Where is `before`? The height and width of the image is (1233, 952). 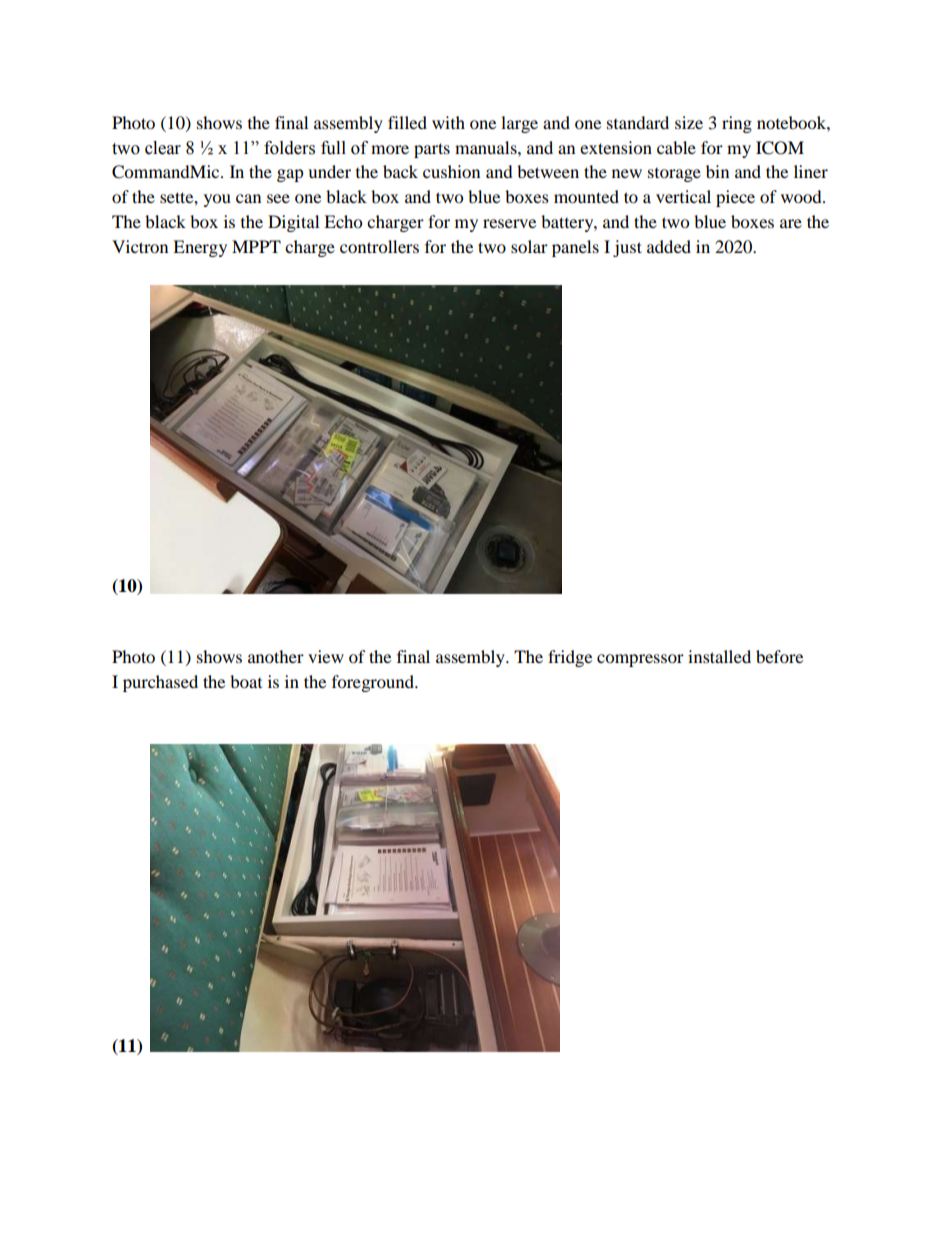 before is located at coordinates (779, 656).
